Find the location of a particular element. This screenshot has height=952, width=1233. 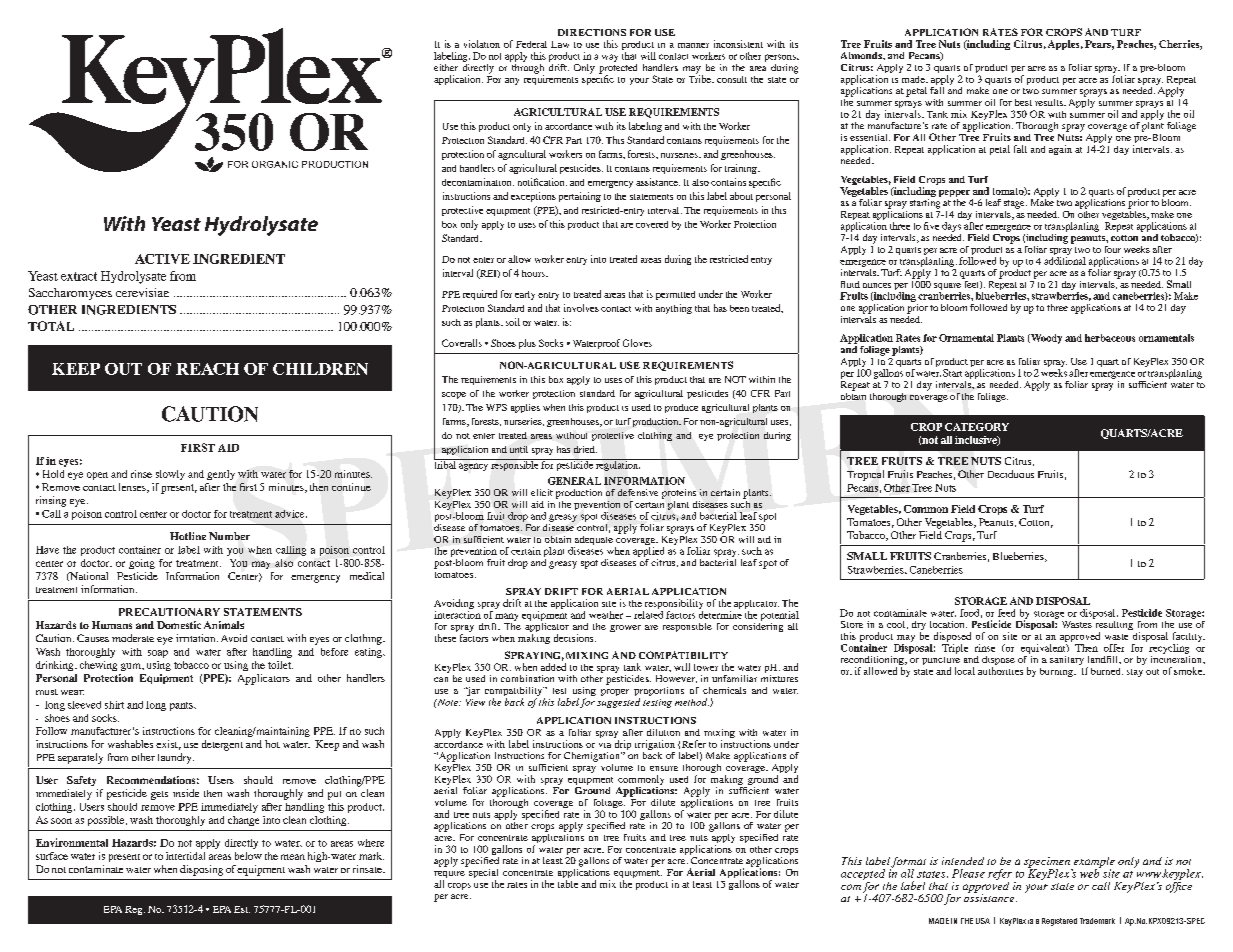

REACH is located at coordinates (207, 369).
